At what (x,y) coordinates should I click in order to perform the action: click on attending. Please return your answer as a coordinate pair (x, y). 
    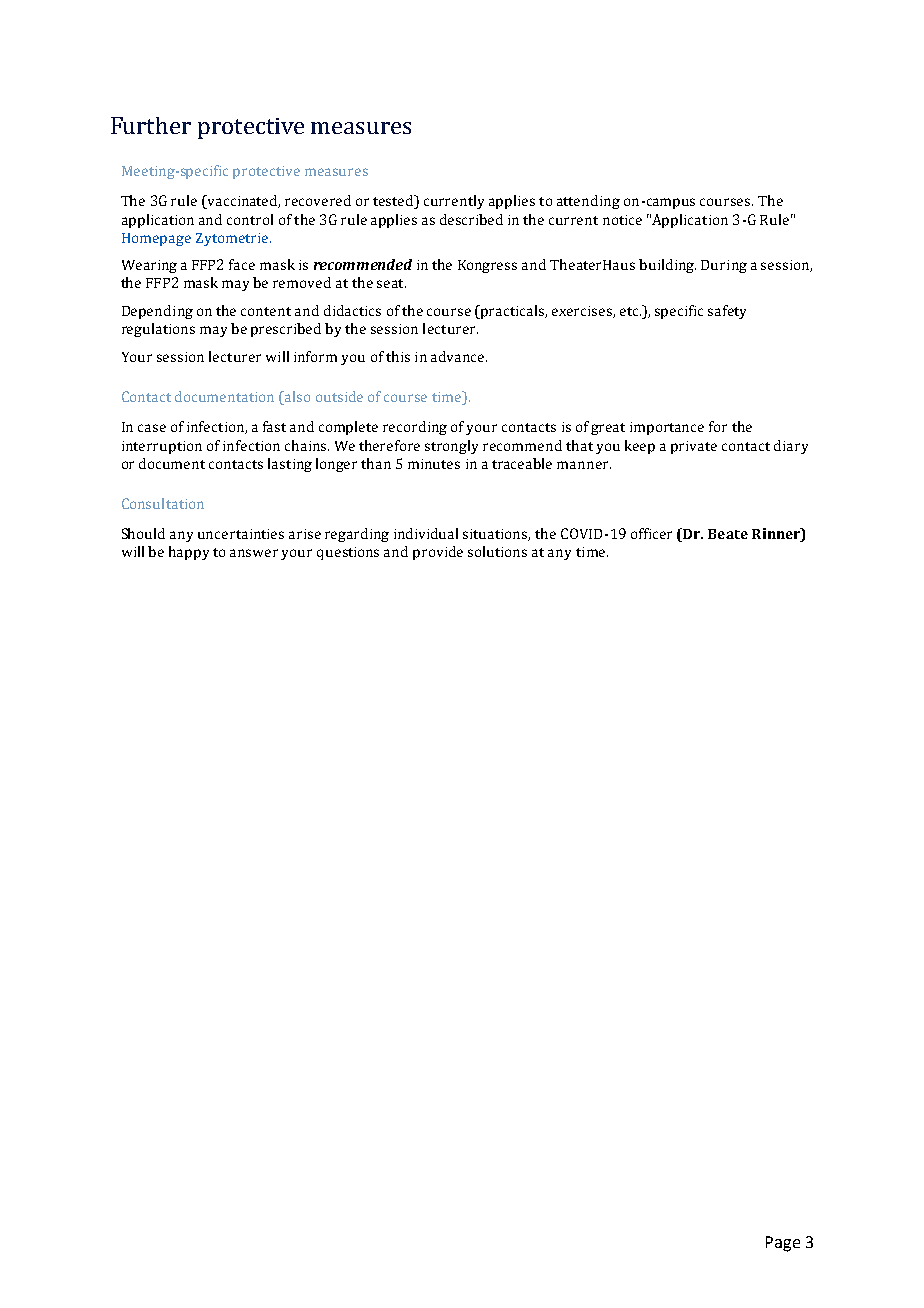
    Looking at the image, I should click on (588, 202).
